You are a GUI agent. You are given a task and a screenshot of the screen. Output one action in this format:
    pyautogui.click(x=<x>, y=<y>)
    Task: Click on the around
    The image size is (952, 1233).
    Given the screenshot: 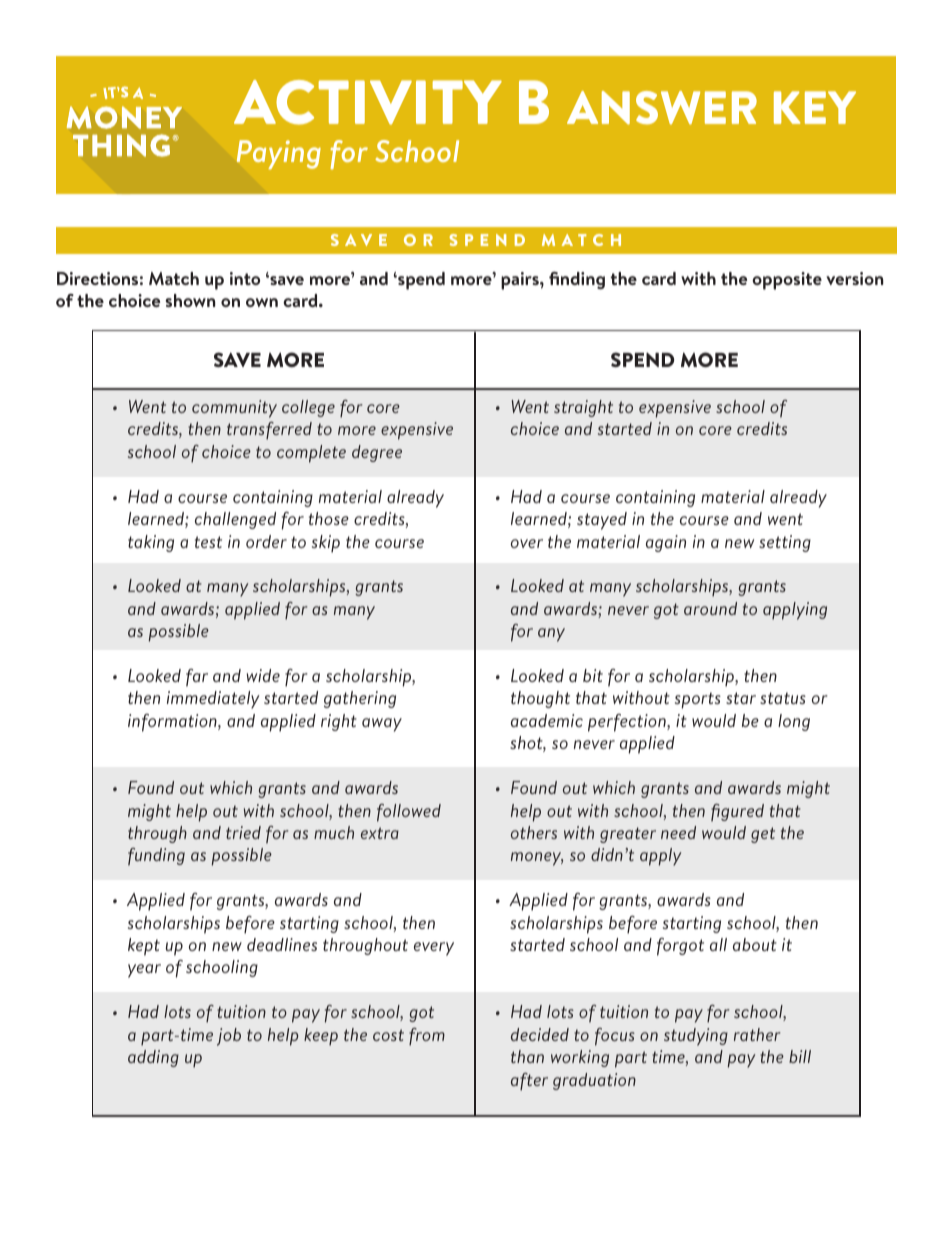 What is the action you would take?
    pyautogui.click(x=710, y=608)
